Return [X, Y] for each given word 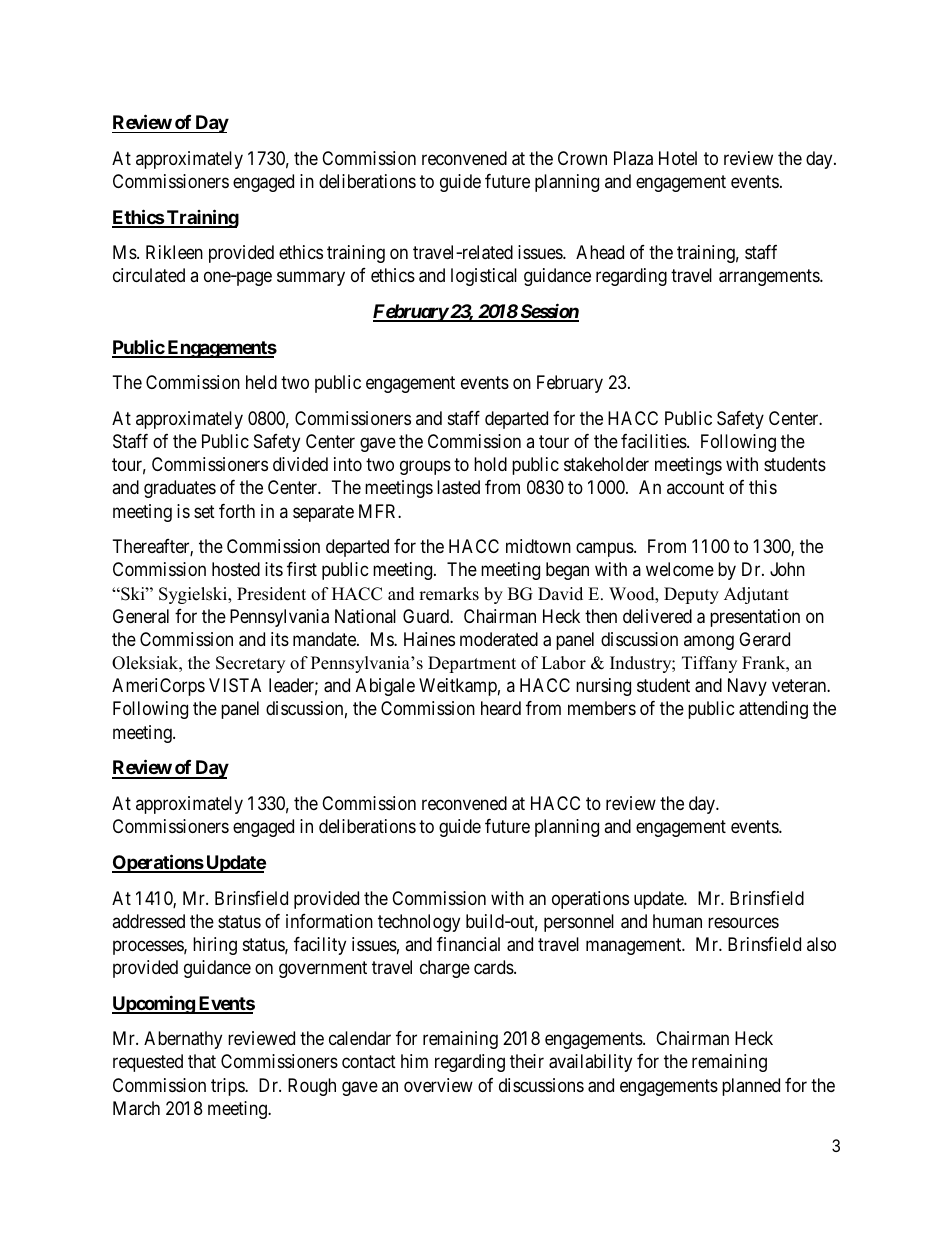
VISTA [235, 685]
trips [228, 1087]
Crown [582, 158]
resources [743, 922]
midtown [538, 546]
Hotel [678, 158]
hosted [236, 569]
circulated [149, 275]
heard [501, 708]
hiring [215, 946]
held [261, 382]
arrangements [770, 277]
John [787, 569]
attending [773, 710]
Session [548, 312]
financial [468, 944]
